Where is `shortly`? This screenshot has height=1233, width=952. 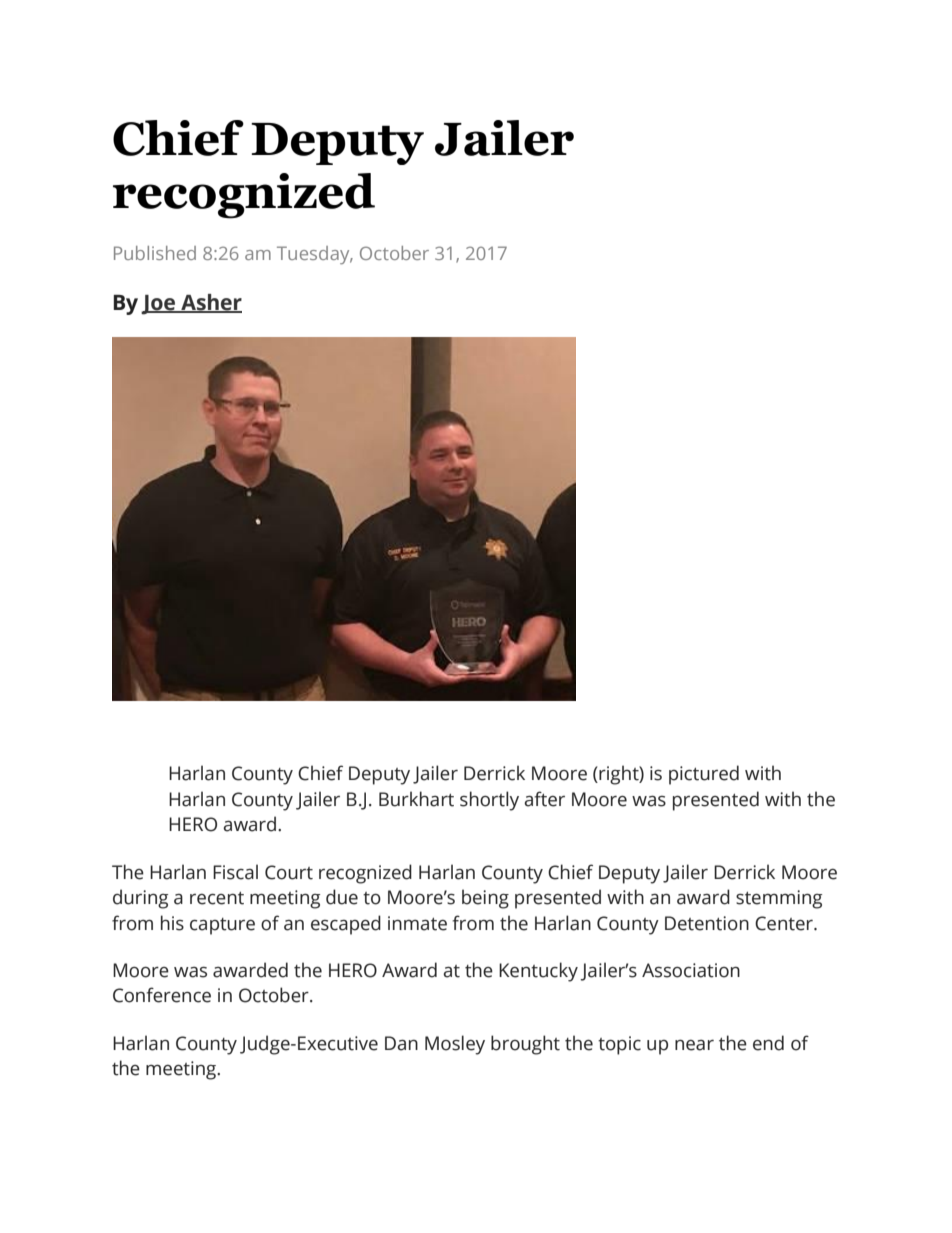 shortly is located at coordinates (489, 801).
